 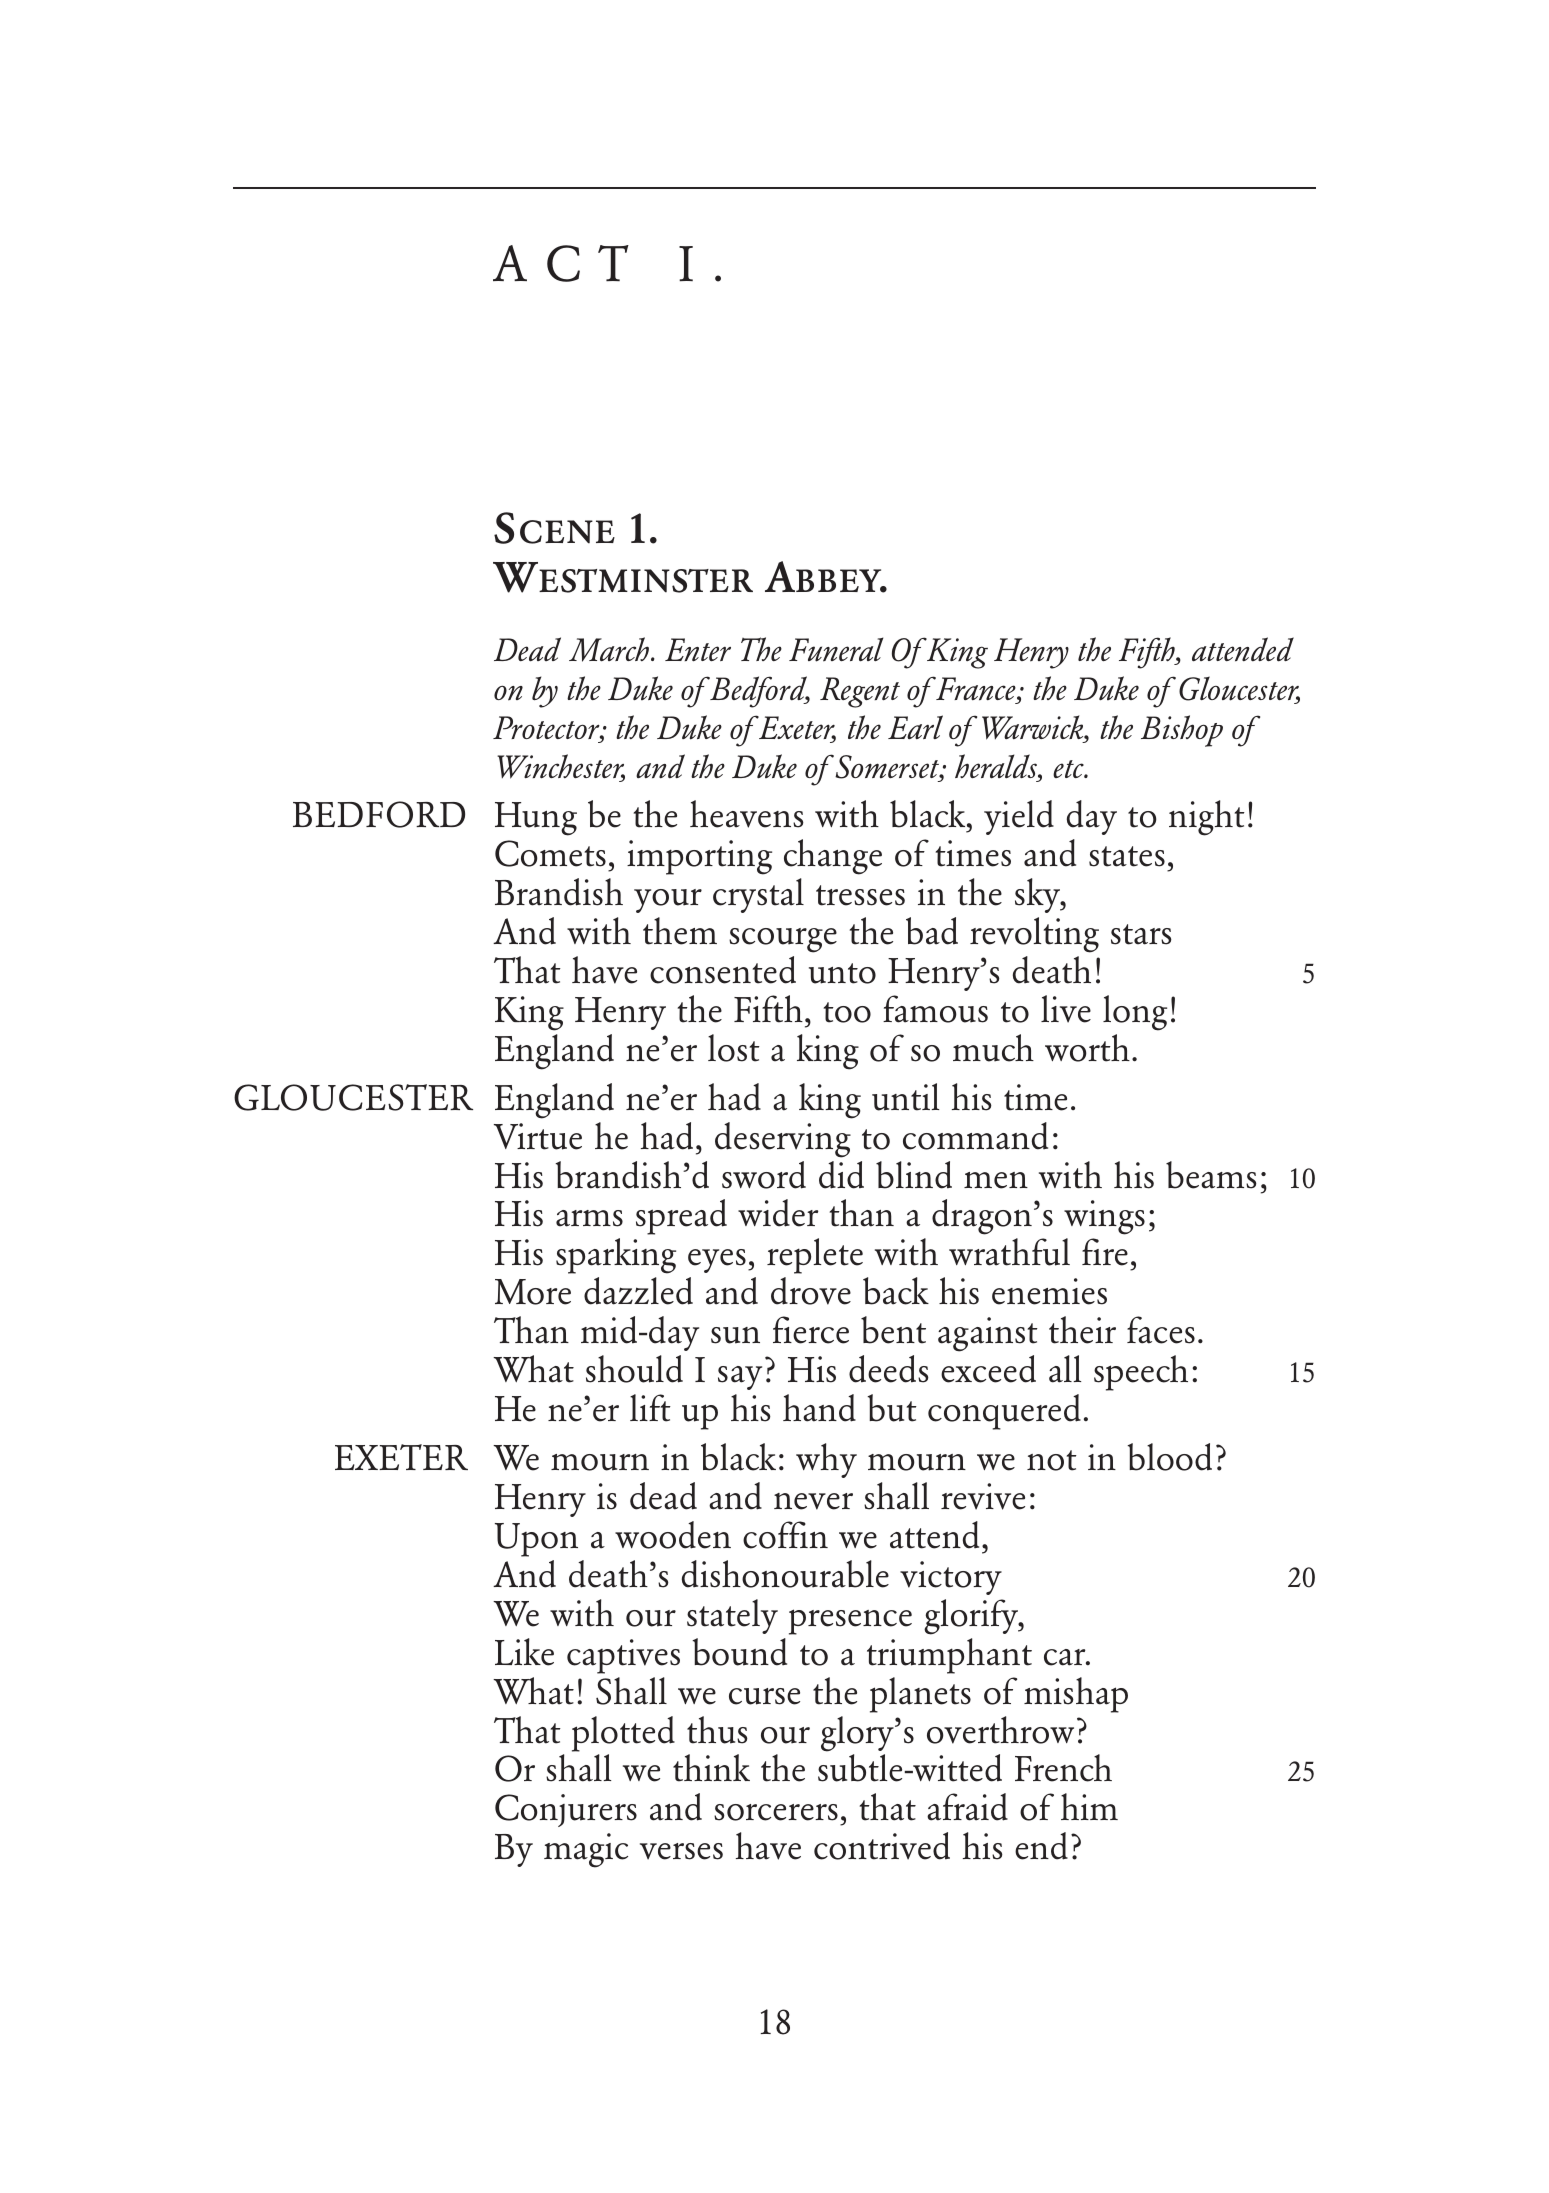 What do you see at coordinates (1105, 1252) in the document?
I see `fire` at bounding box center [1105, 1252].
